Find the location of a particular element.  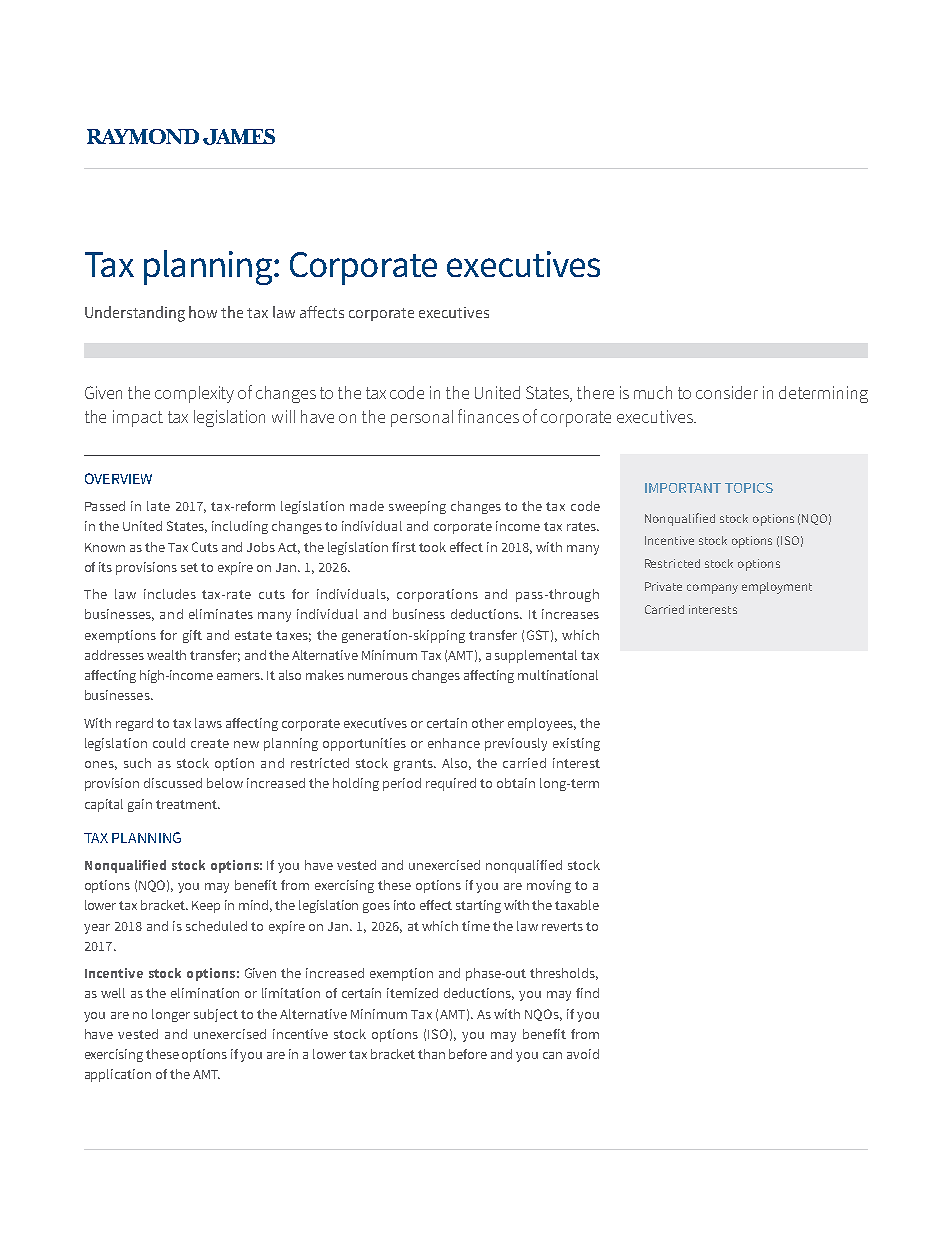

required is located at coordinates (451, 784).
